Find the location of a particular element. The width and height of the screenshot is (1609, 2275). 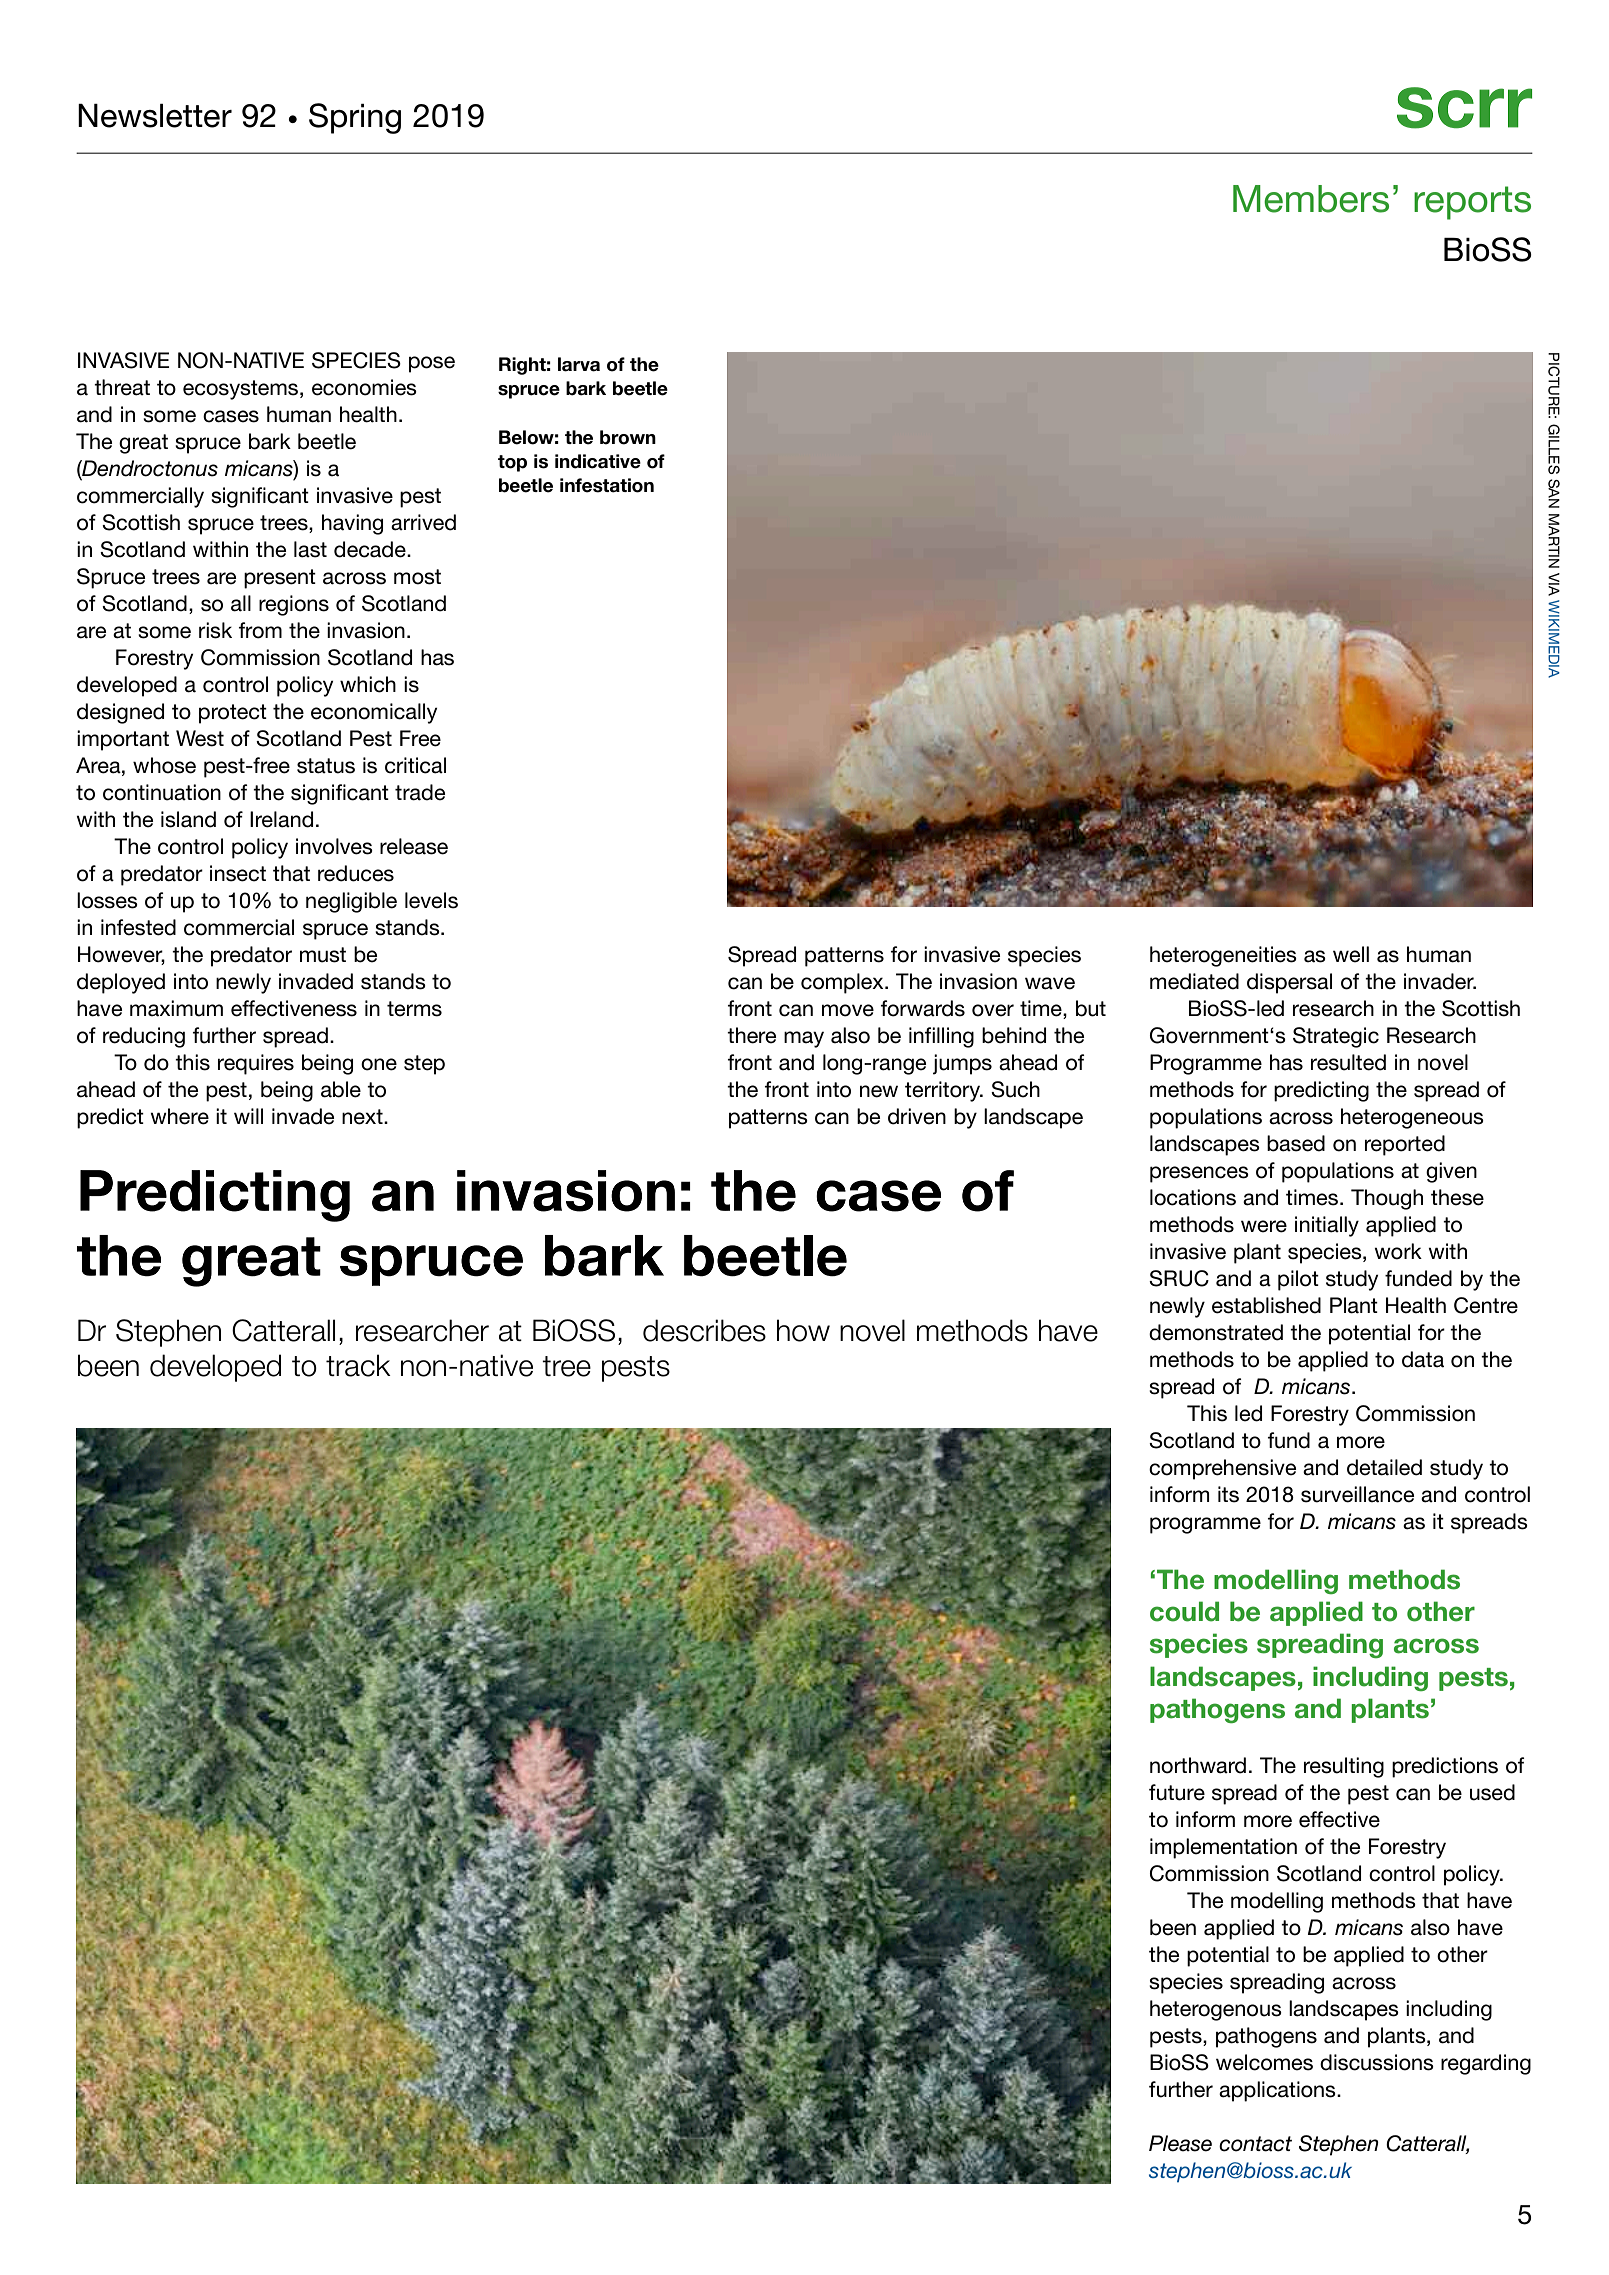

Members is located at coordinates (1311, 199).
